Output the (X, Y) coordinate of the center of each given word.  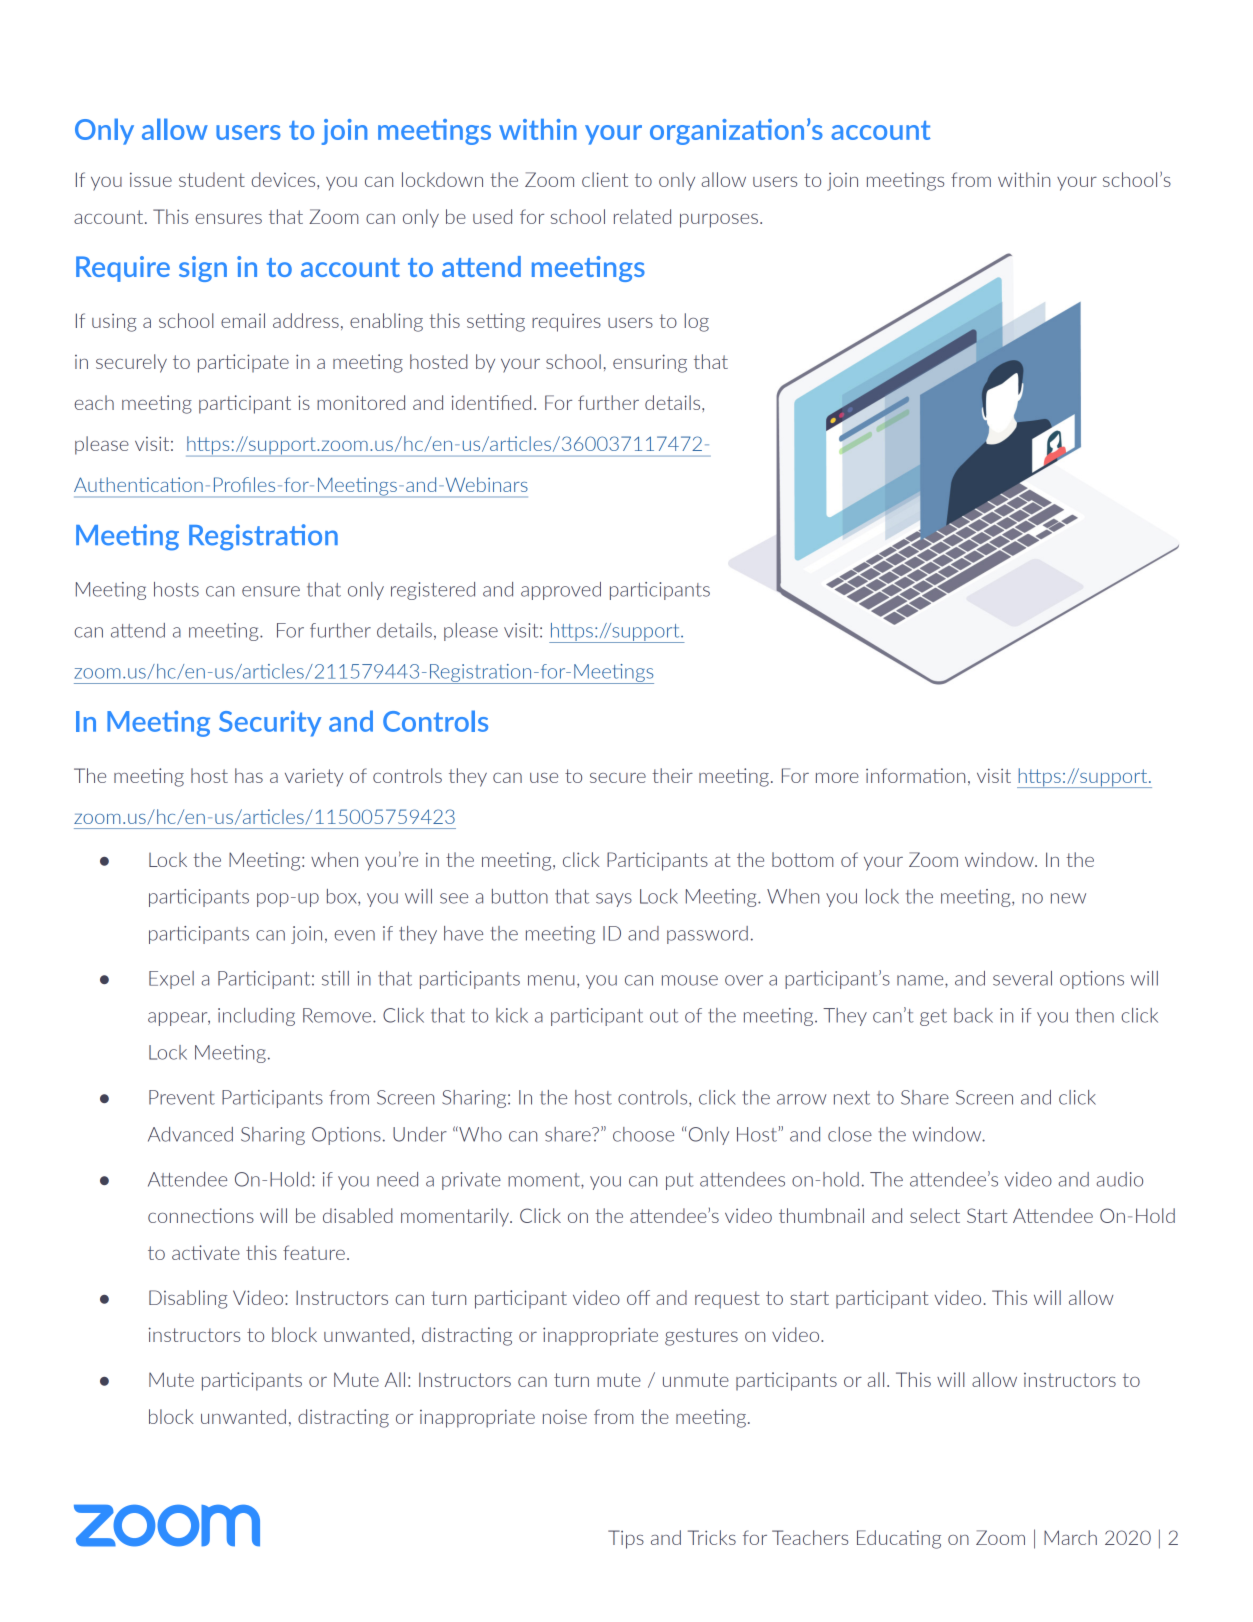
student (212, 179)
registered (433, 591)
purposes (719, 221)
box (343, 897)
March (1070, 1537)
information (915, 775)
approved (561, 591)
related (642, 216)
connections (201, 1215)
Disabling (188, 1299)
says (614, 900)
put (680, 1181)
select (935, 1215)
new (1068, 898)
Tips (626, 1539)
